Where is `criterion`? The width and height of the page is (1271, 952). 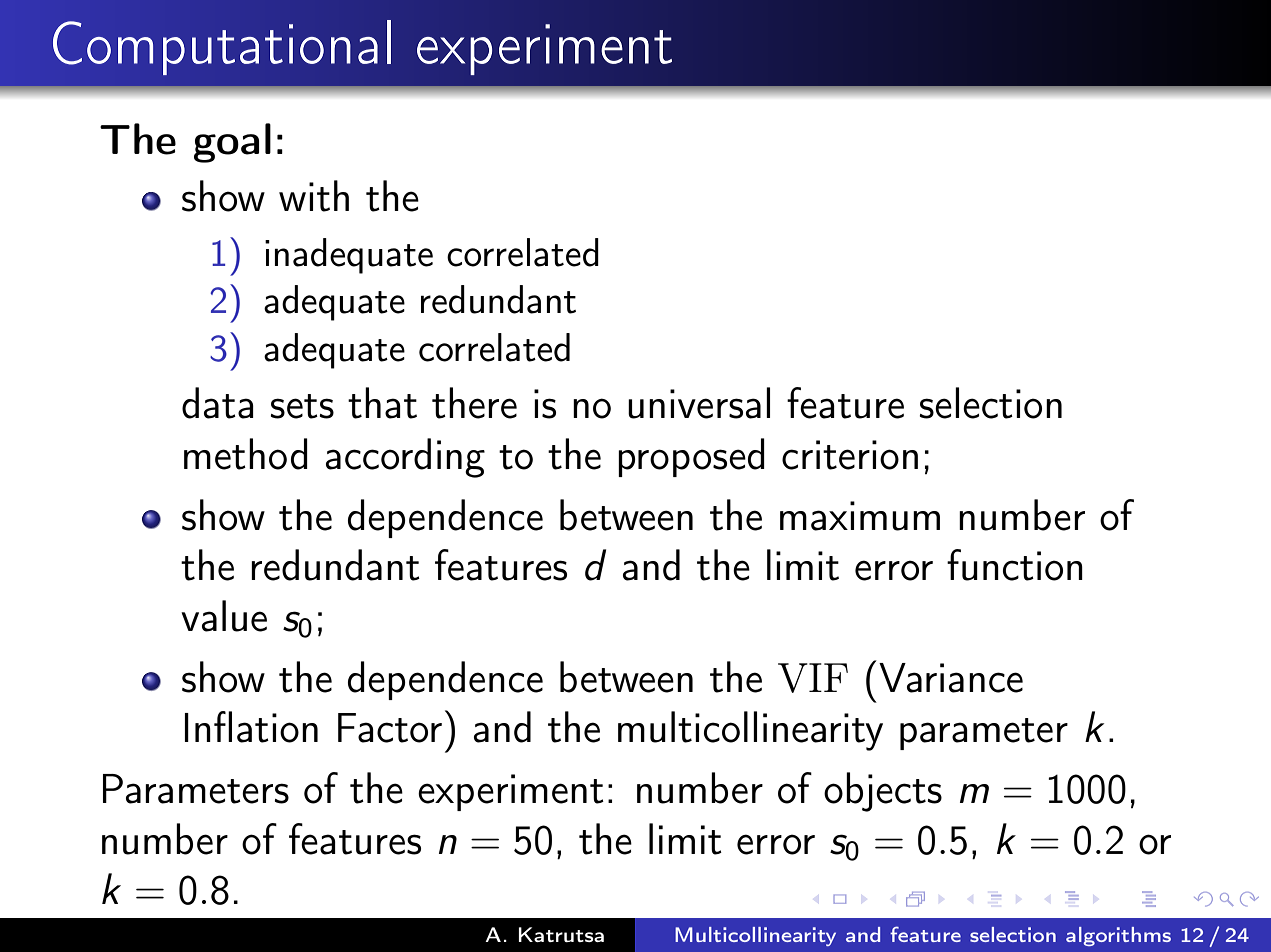
criterion is located at coordinates (850, 455).
